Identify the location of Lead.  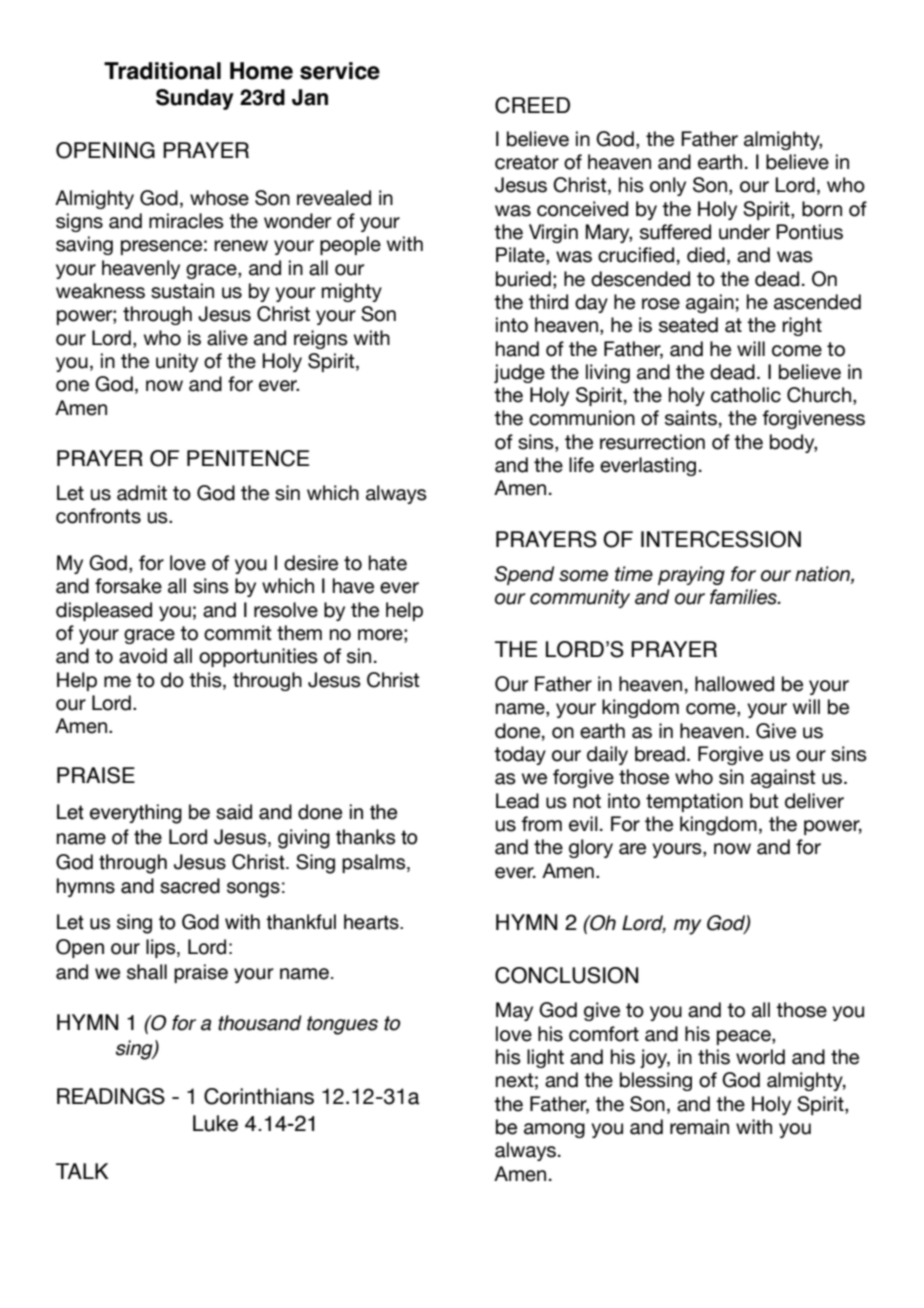
(517, 801).
